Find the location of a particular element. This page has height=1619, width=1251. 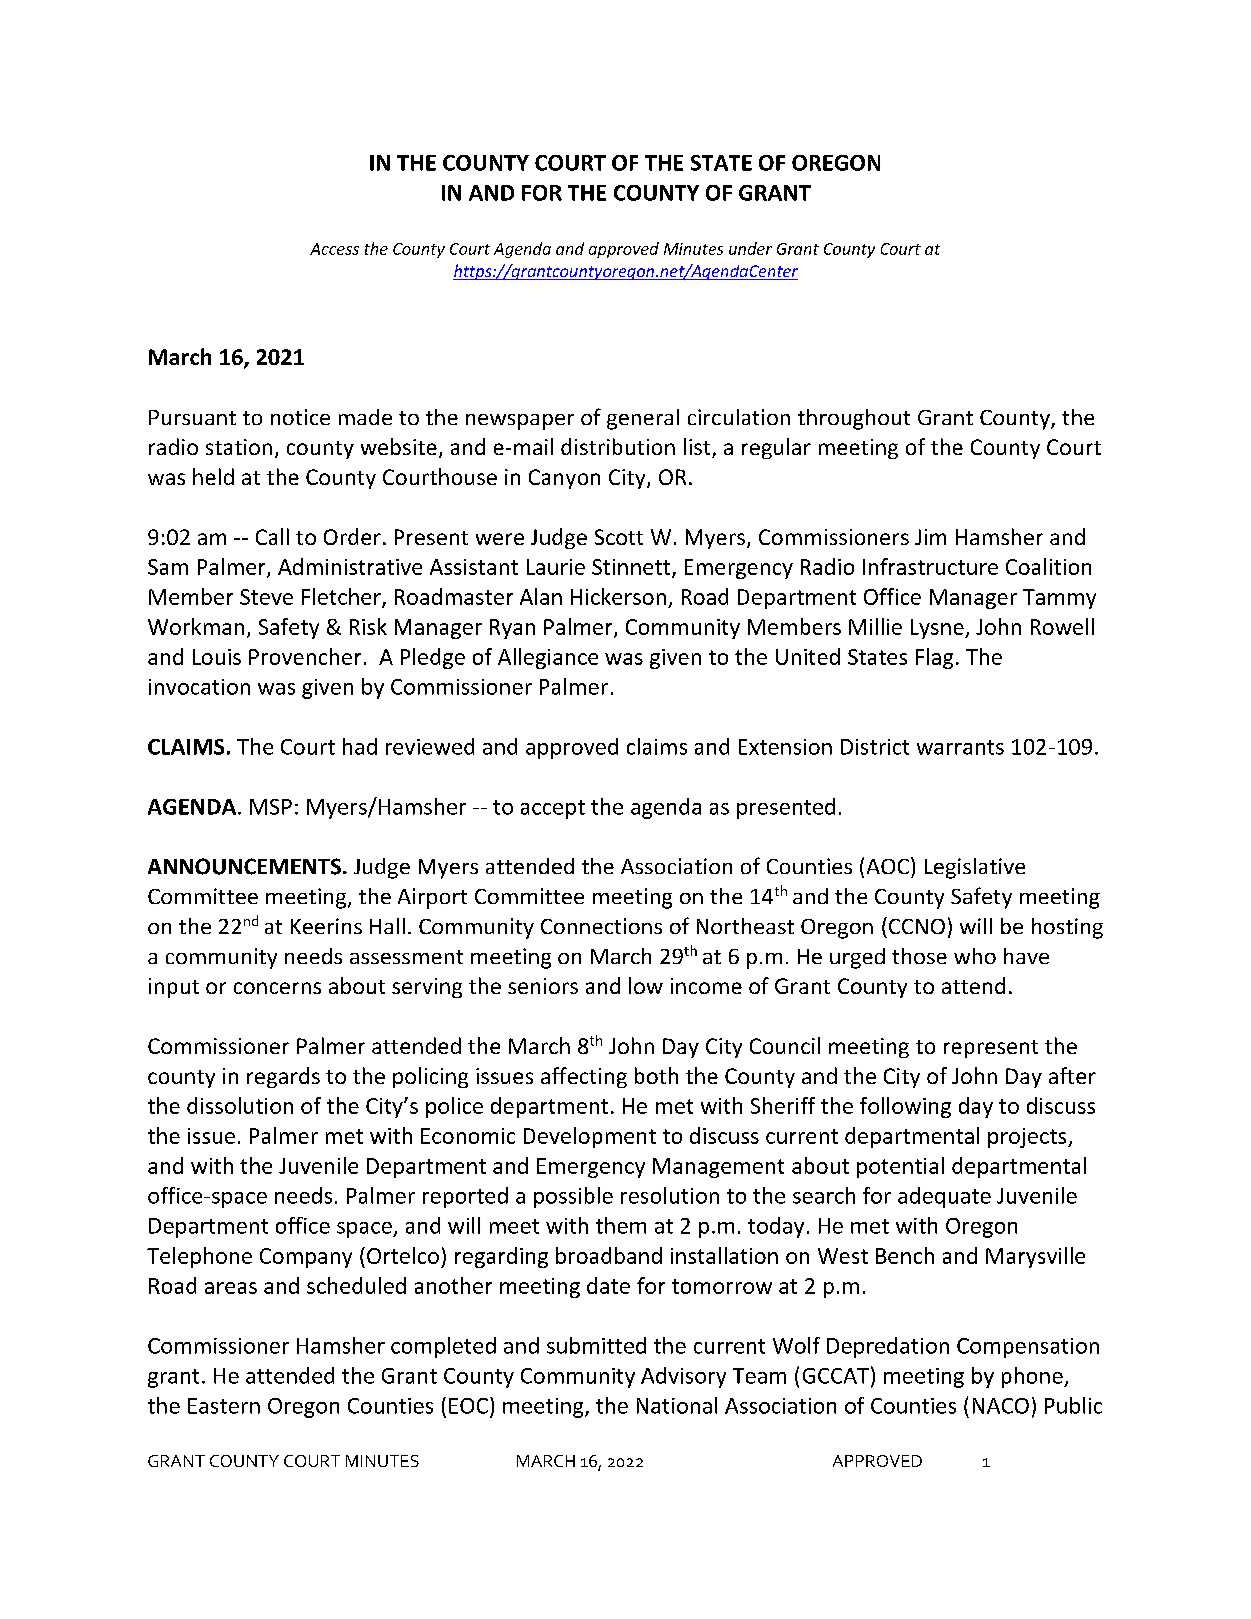

Compensation is located at coordinates (1028, 1348).
